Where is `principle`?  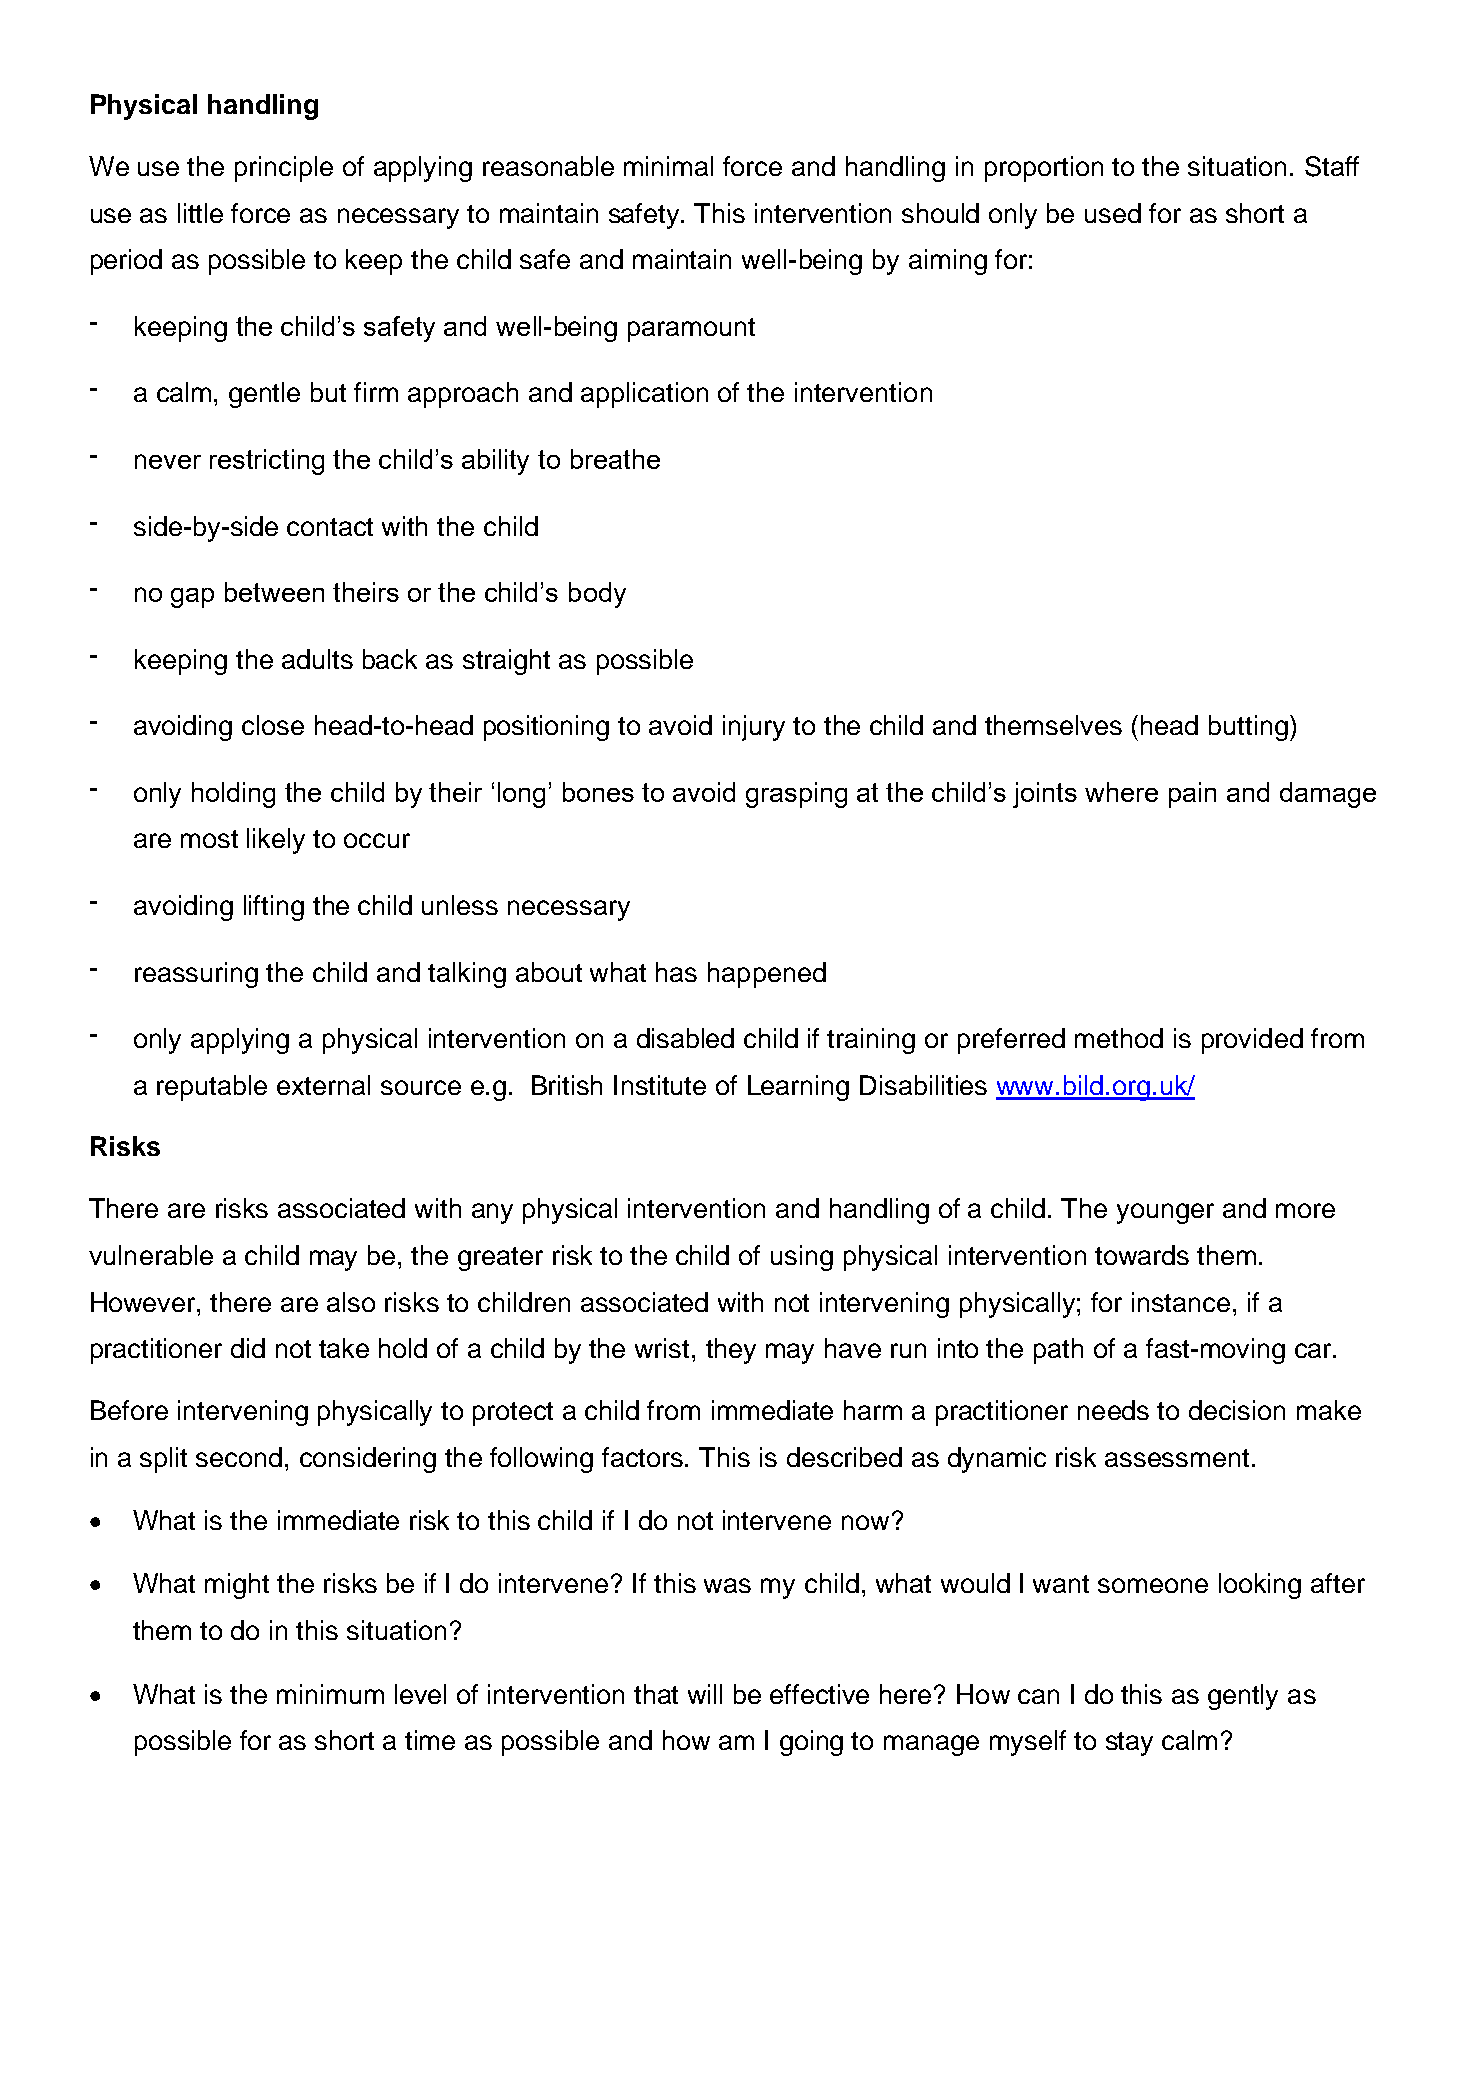
principle is located at coordinates (284, 169).
